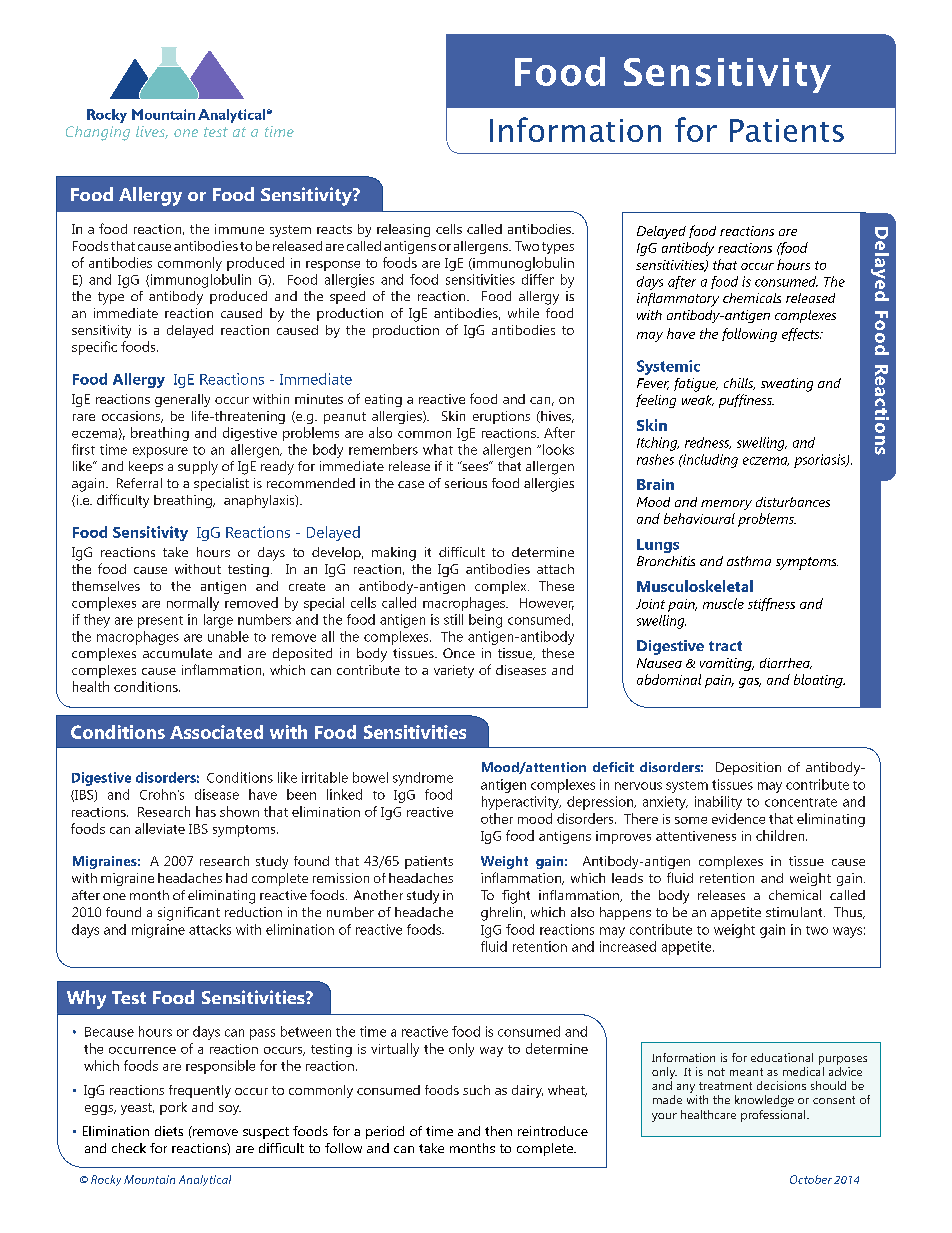 This screenshot has height=1233, width=952. What do you see at coordinates (516, 897) in the screenshot?
I see `fight` at bounding box center [516, 897].
